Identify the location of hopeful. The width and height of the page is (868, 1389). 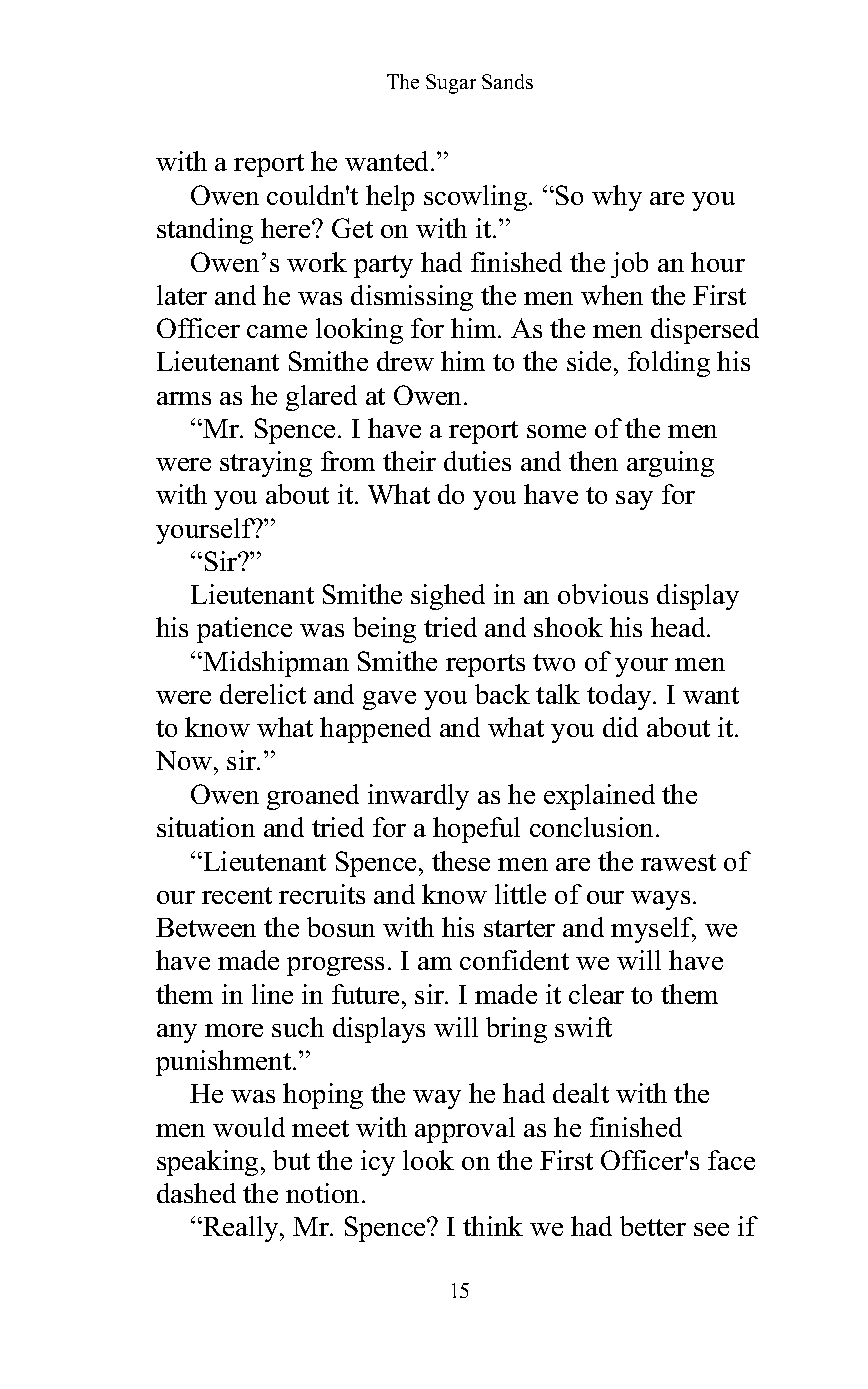
(476, 830).
